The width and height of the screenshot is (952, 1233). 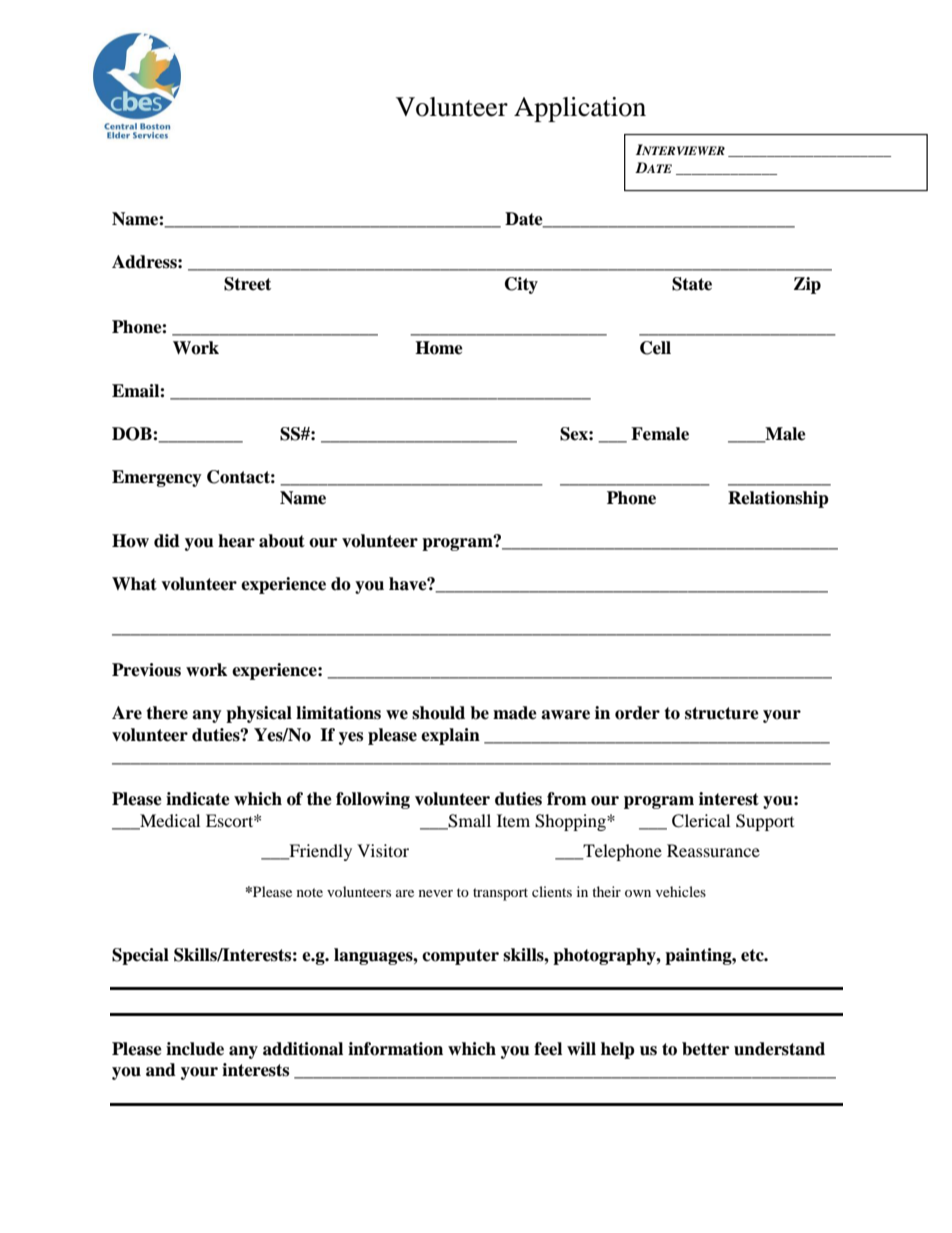 I want to click on Street, so click(x=247, y=284).
